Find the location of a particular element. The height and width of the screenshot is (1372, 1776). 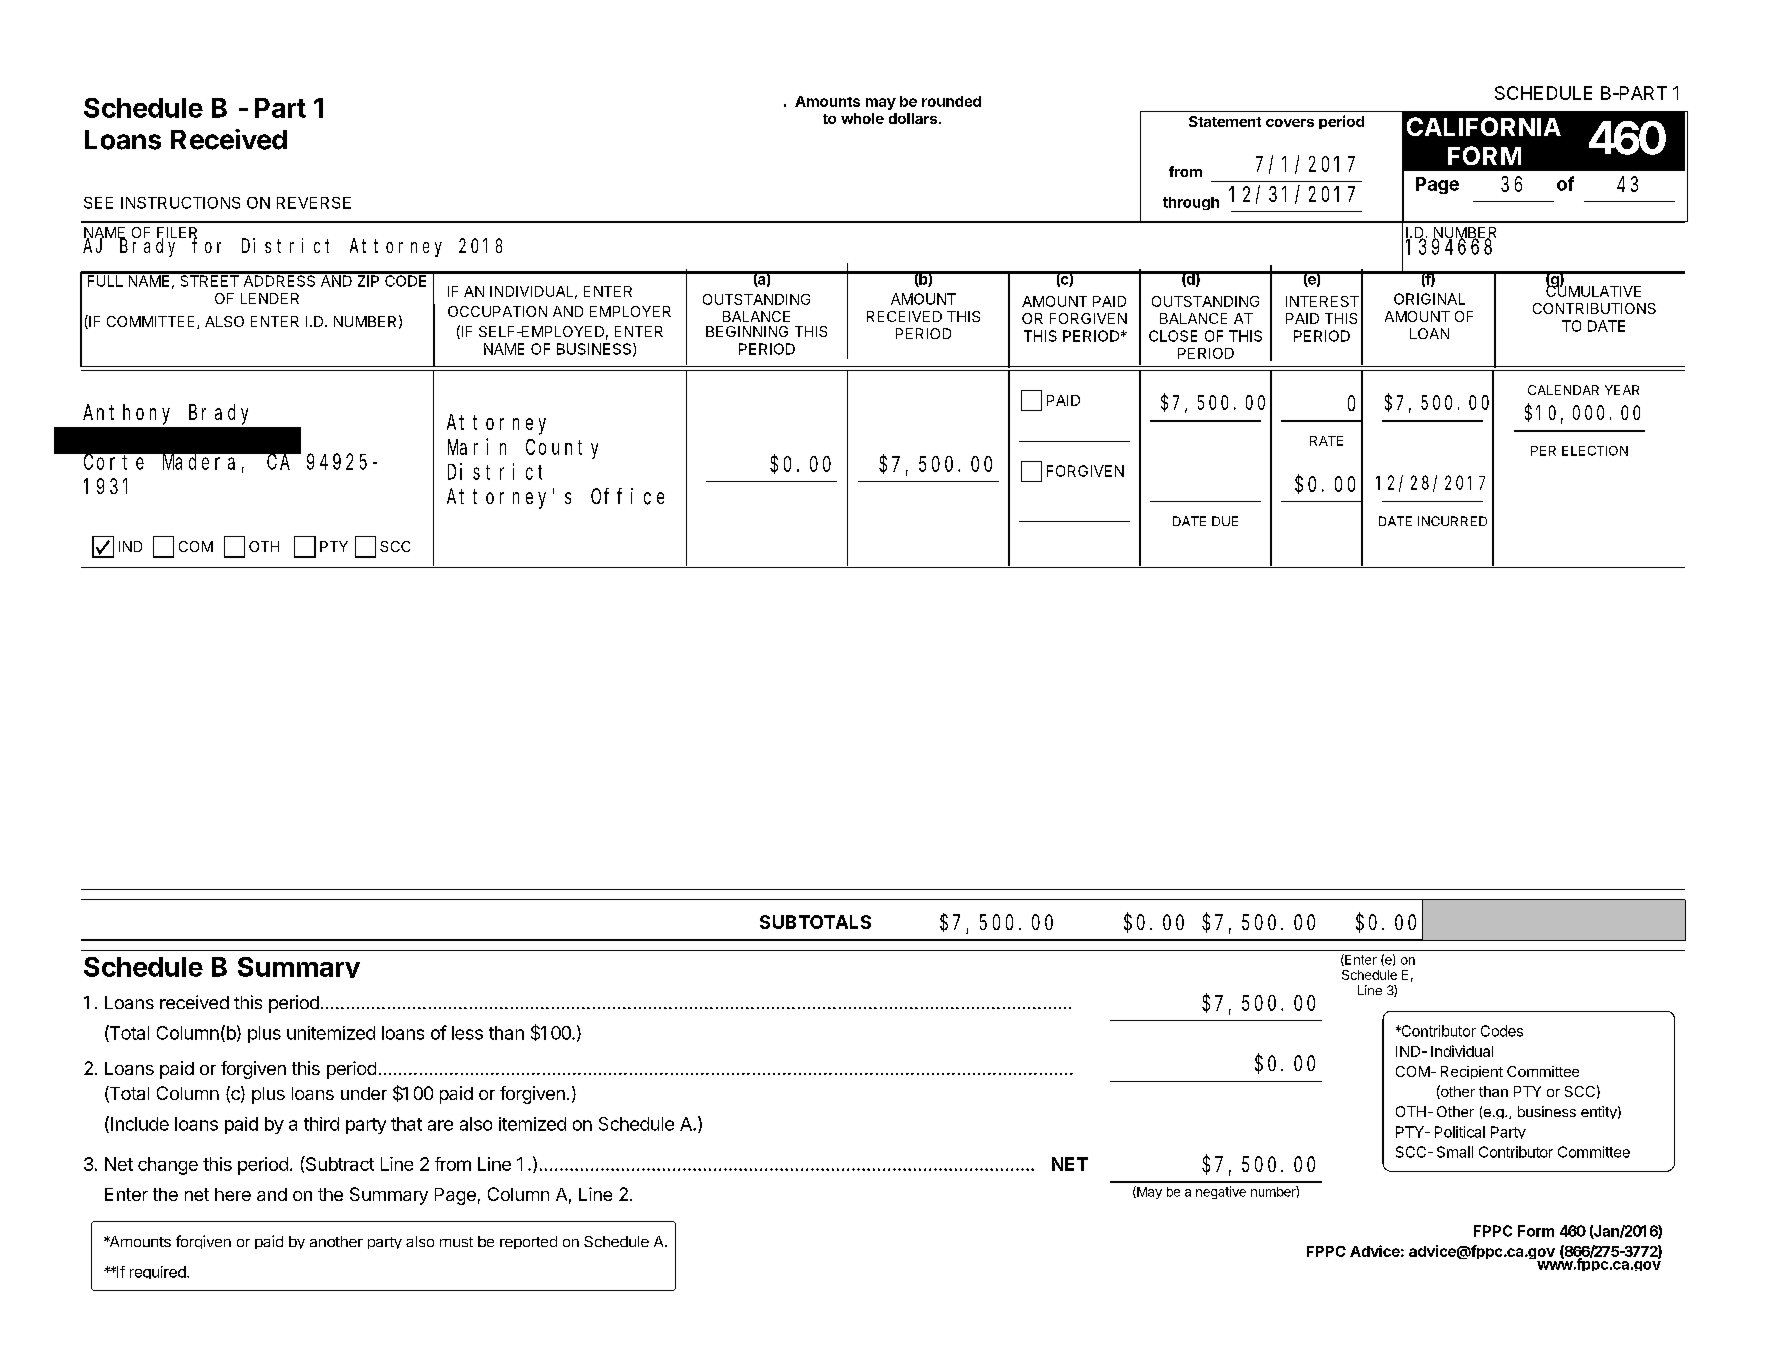

whole is located at coordinates (862, 118).
